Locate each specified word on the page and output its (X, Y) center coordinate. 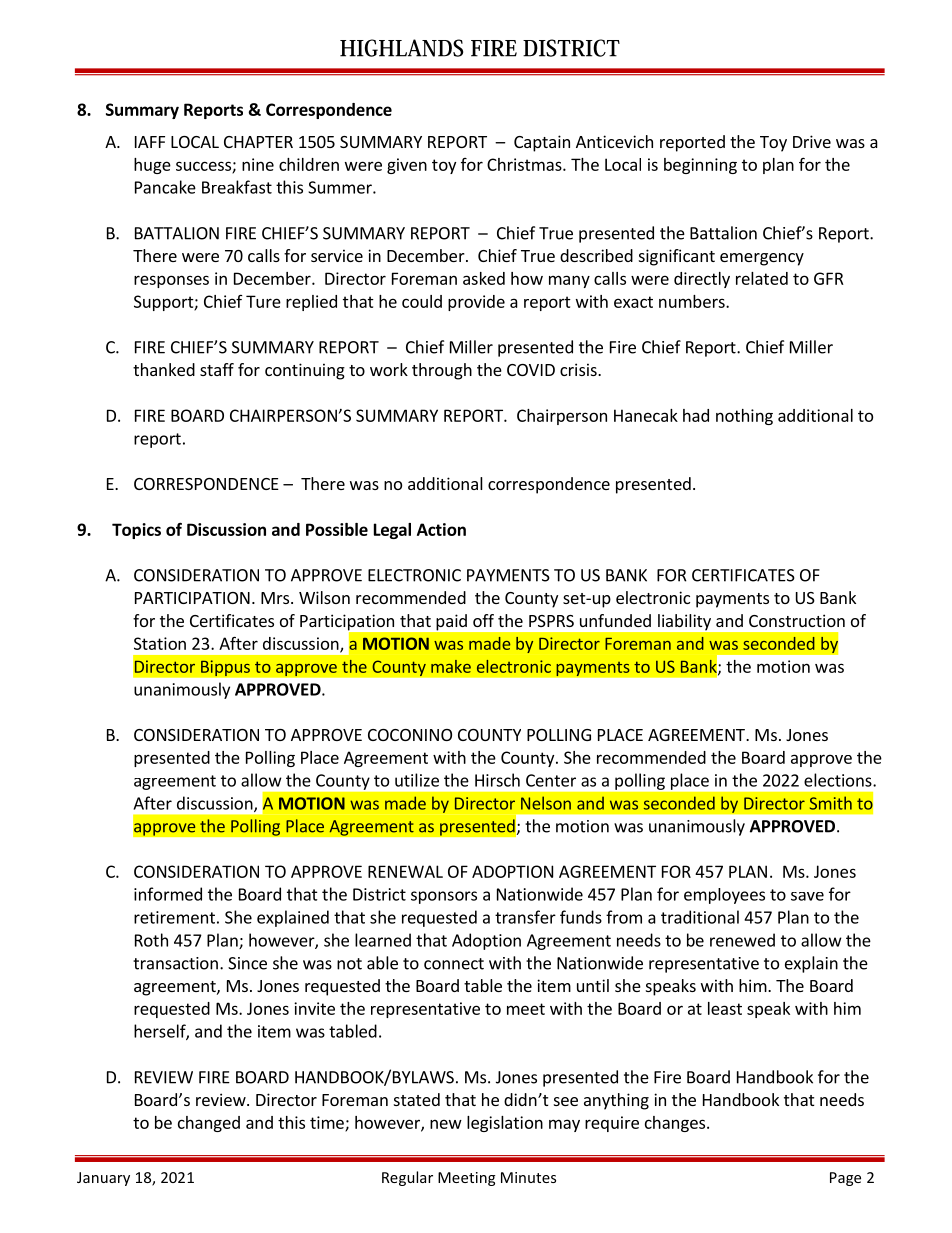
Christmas (525, 164)
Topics (136, 531)
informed (168, 894)
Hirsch (497, 780)
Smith (831, 803)
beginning (700, 166)
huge (152, 166)
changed (209, 1124)
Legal (392, 531)
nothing (744, 417)
